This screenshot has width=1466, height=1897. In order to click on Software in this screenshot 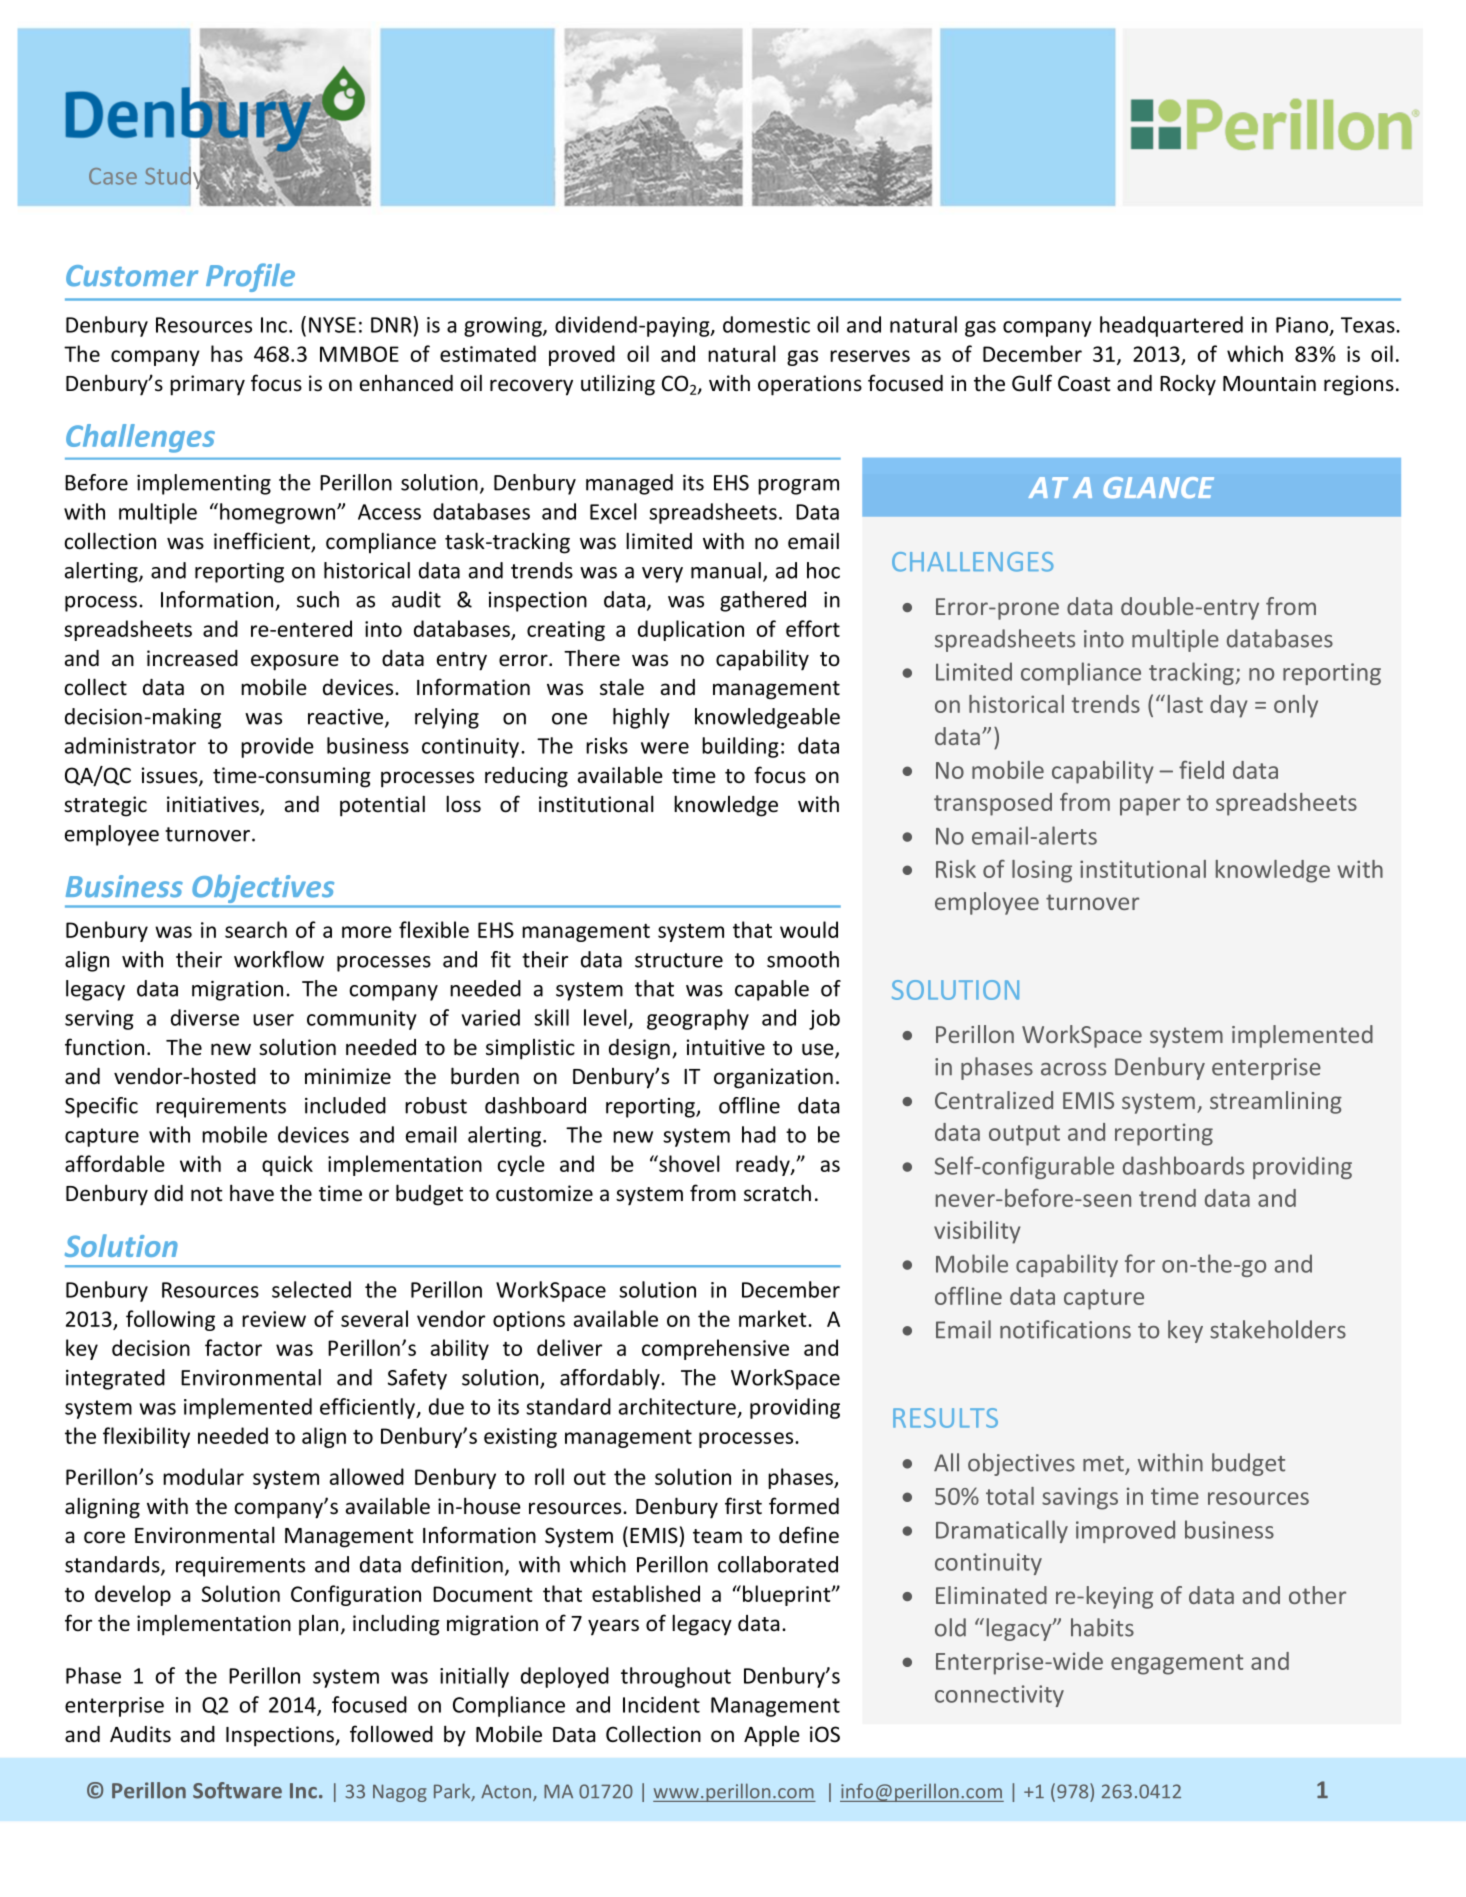, I will do `click(237, 1790)`.
